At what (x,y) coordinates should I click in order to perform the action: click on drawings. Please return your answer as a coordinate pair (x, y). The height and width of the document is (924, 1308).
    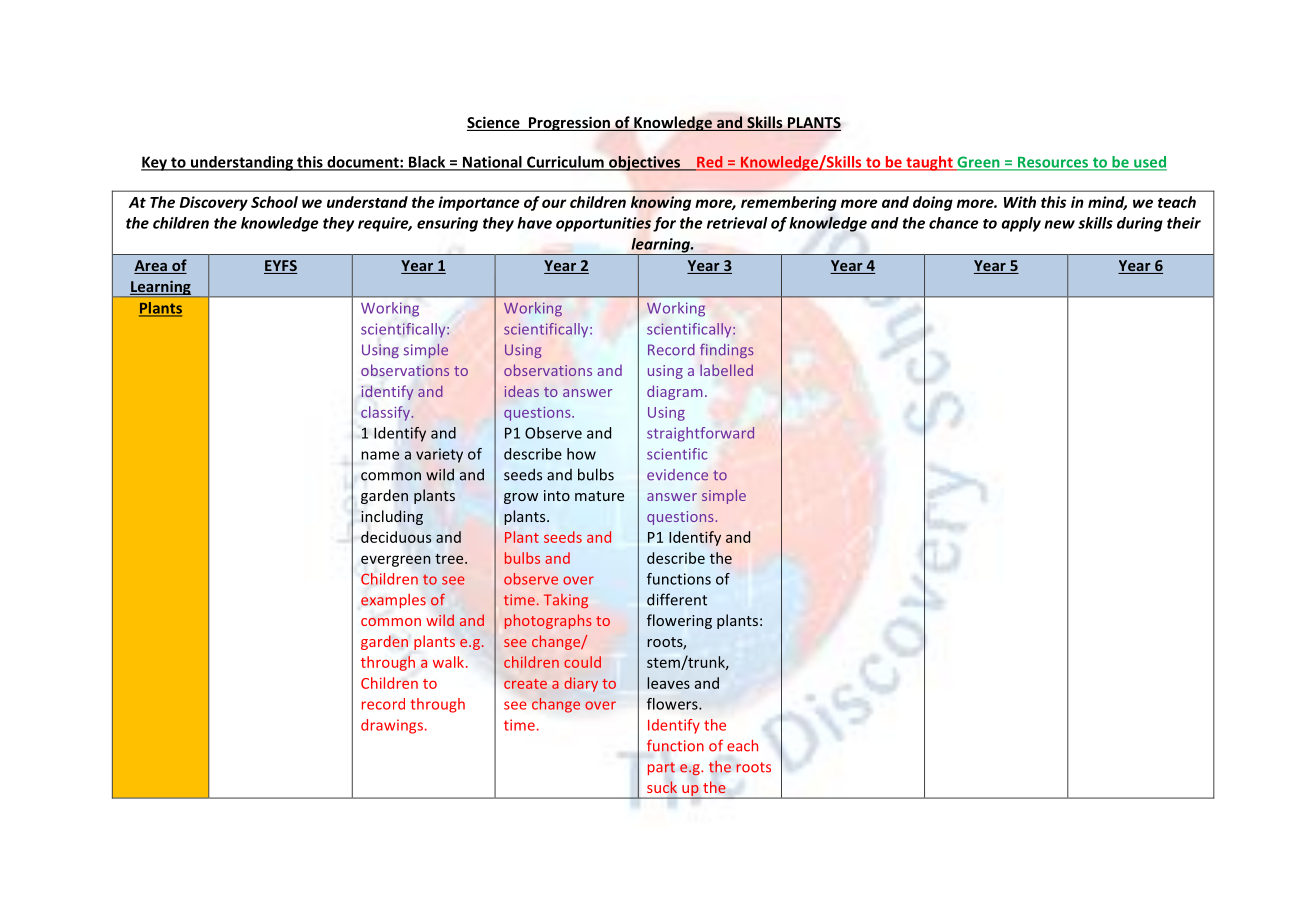
    Looking at the image, I should click on (392, 726).
